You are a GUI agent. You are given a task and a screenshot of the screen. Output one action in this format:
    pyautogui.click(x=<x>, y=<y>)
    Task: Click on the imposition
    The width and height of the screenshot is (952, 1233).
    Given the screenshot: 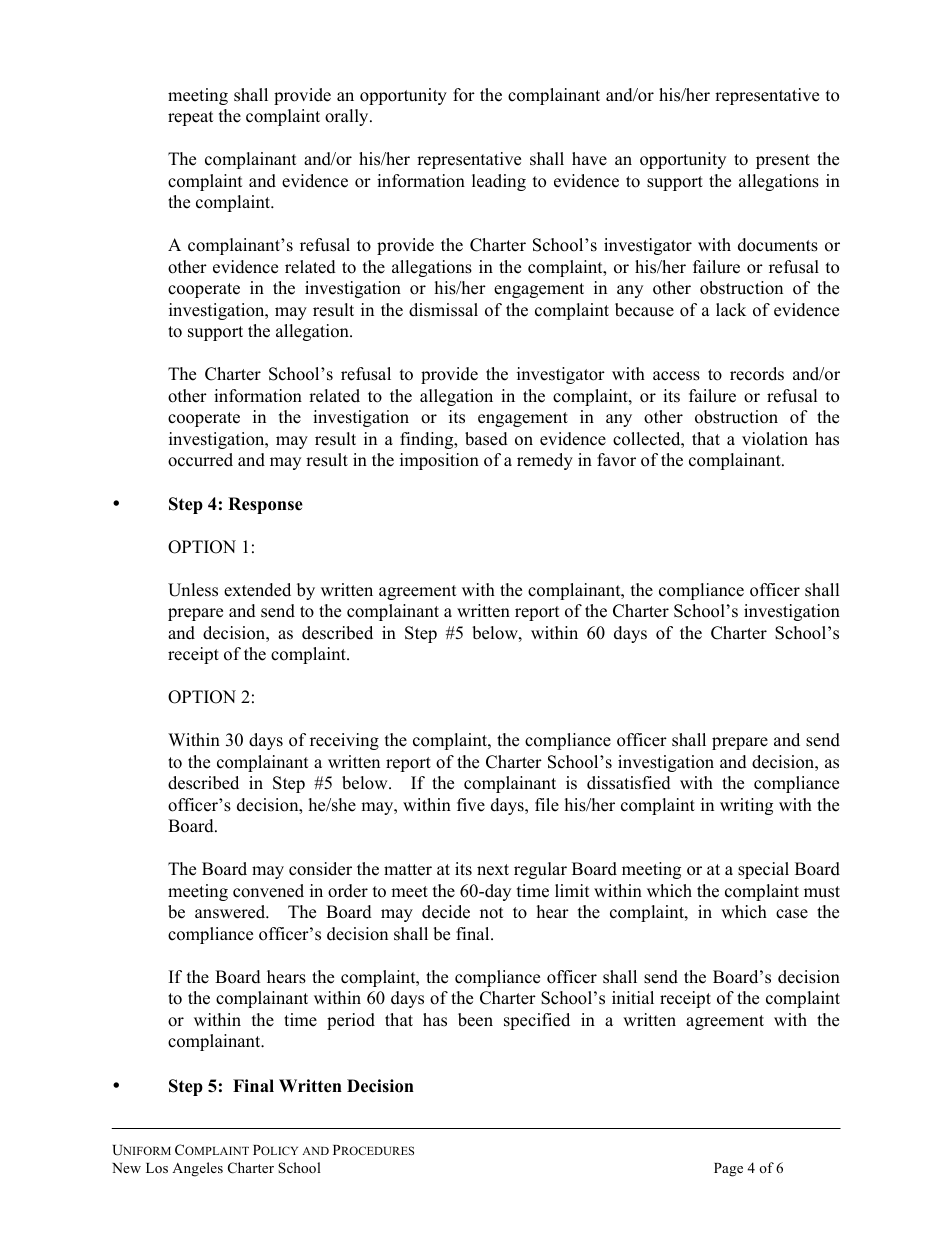 What is the action you would take?
    pyautogui.click(x=439, y=461)
